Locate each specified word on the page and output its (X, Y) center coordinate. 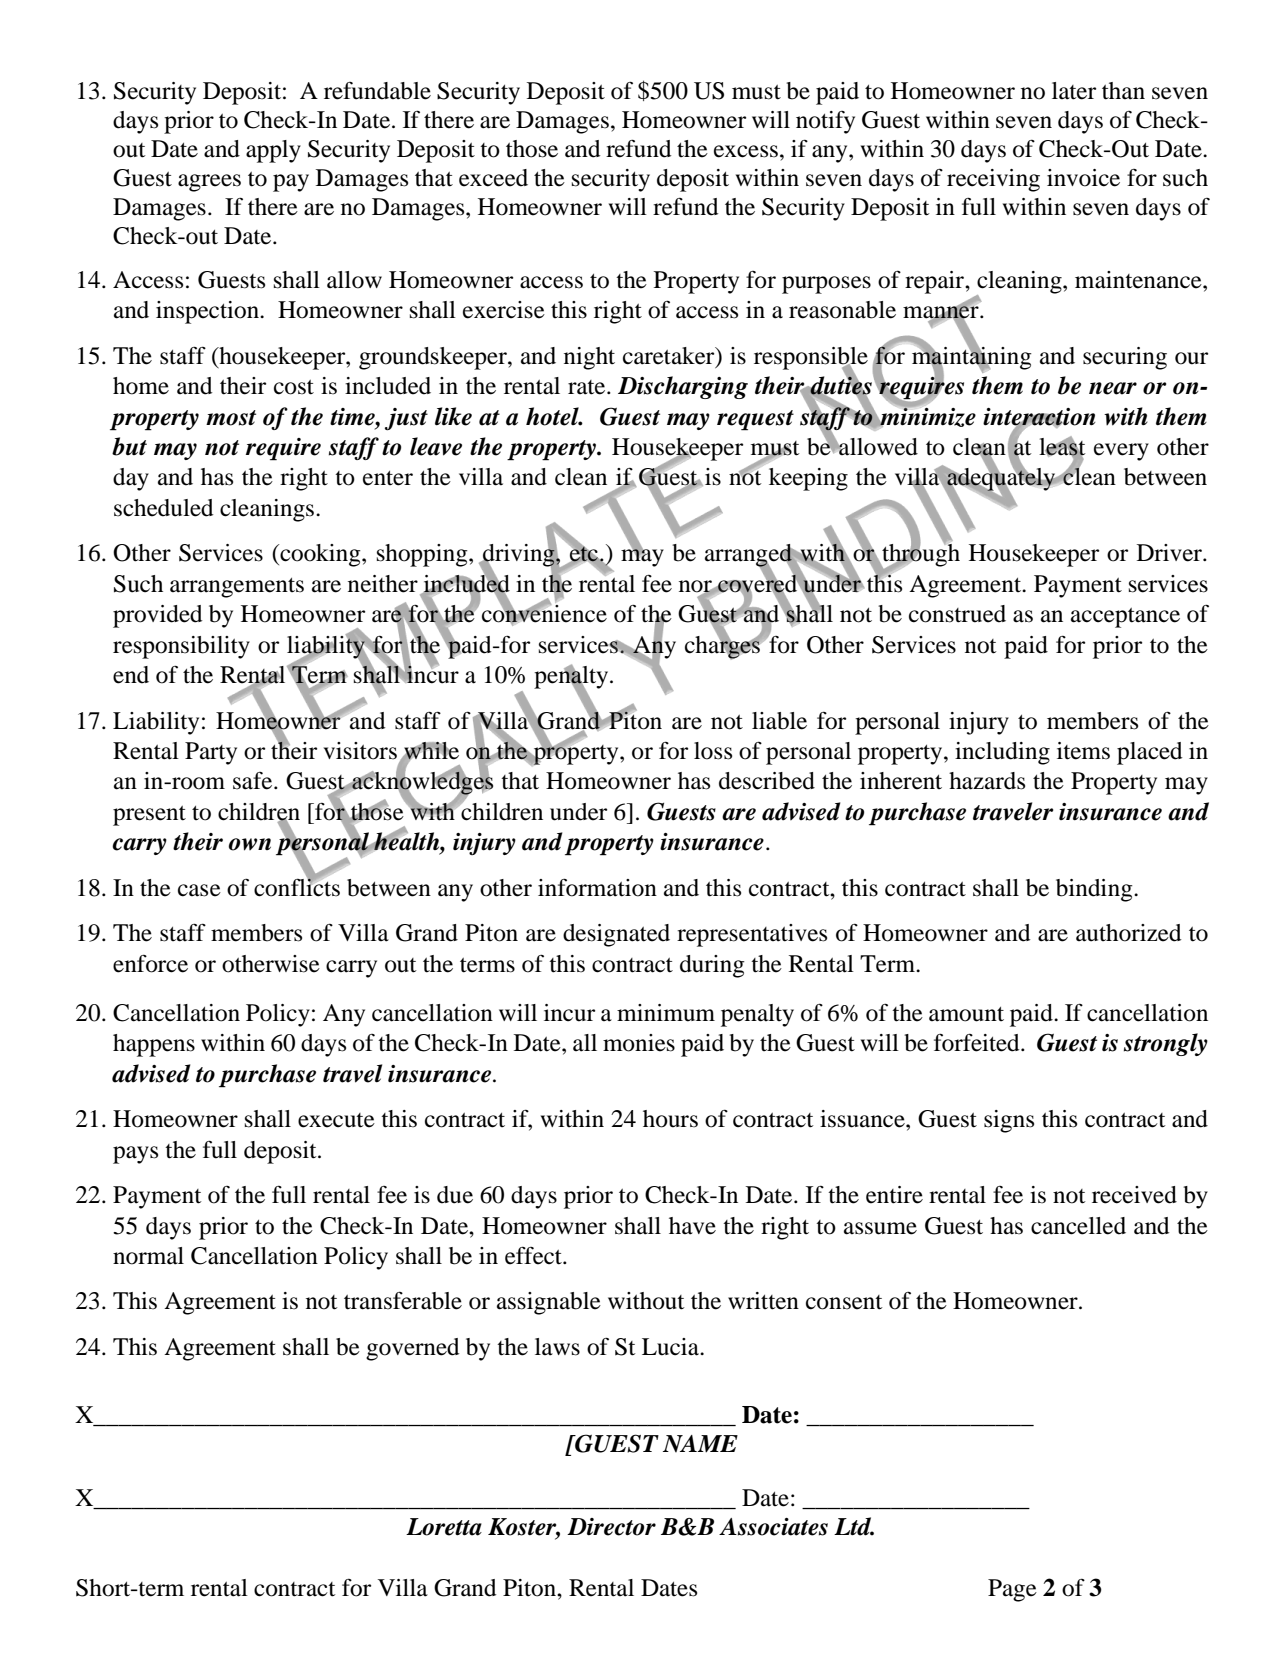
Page (1012, 1590)
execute (336, 1120)
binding (1095, 890)
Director (611, 1527)
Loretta (444, 1527)
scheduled (164, 508)
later (1074, 91)
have (692, 1226)
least (1062, 447)
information (597, 887)
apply (273, 151)
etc (584, 554)
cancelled (1078, 1226)
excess (746, 151)
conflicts (297, 886)
